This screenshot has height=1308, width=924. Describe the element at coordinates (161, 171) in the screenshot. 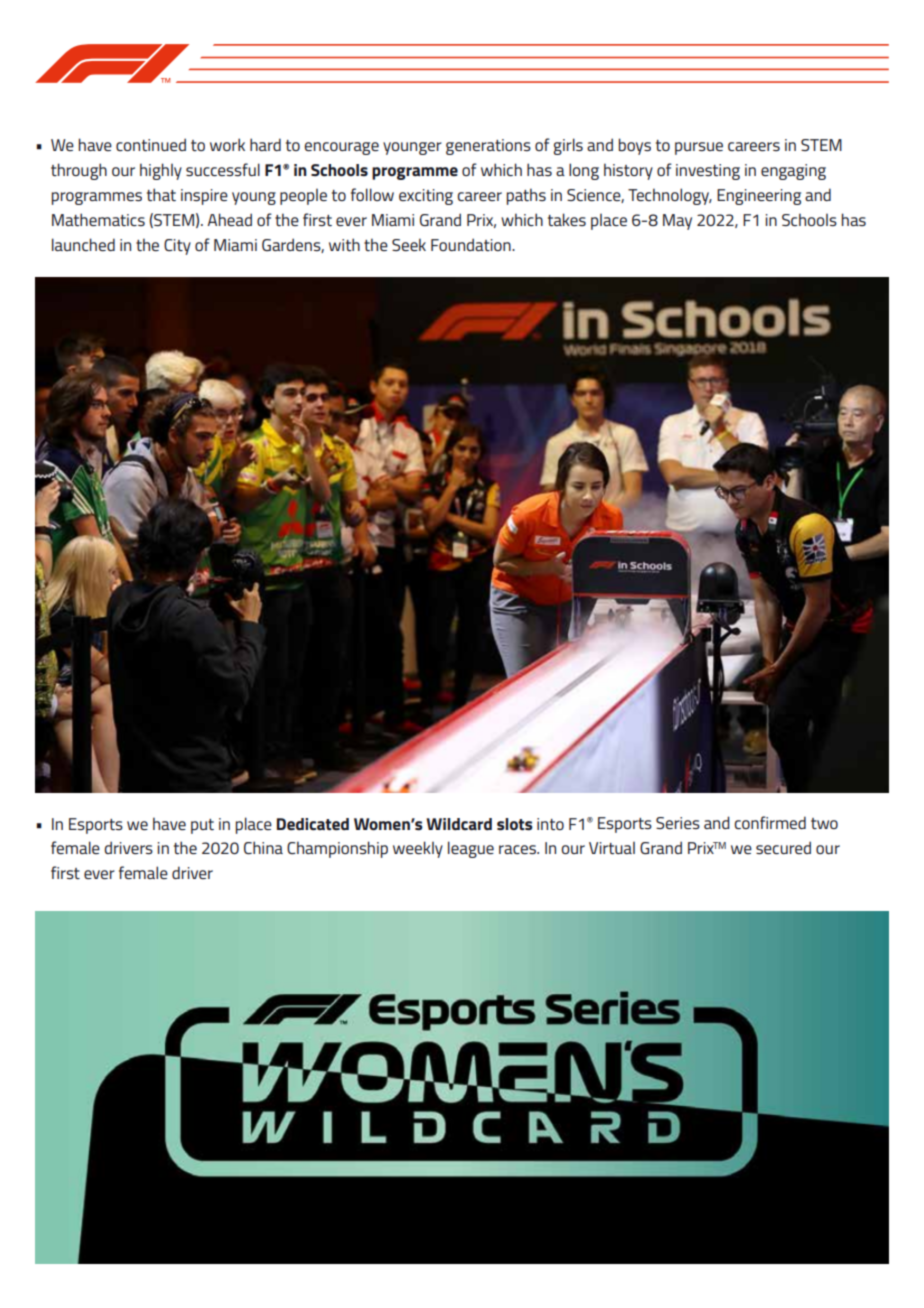

I see `highly` at that location.
